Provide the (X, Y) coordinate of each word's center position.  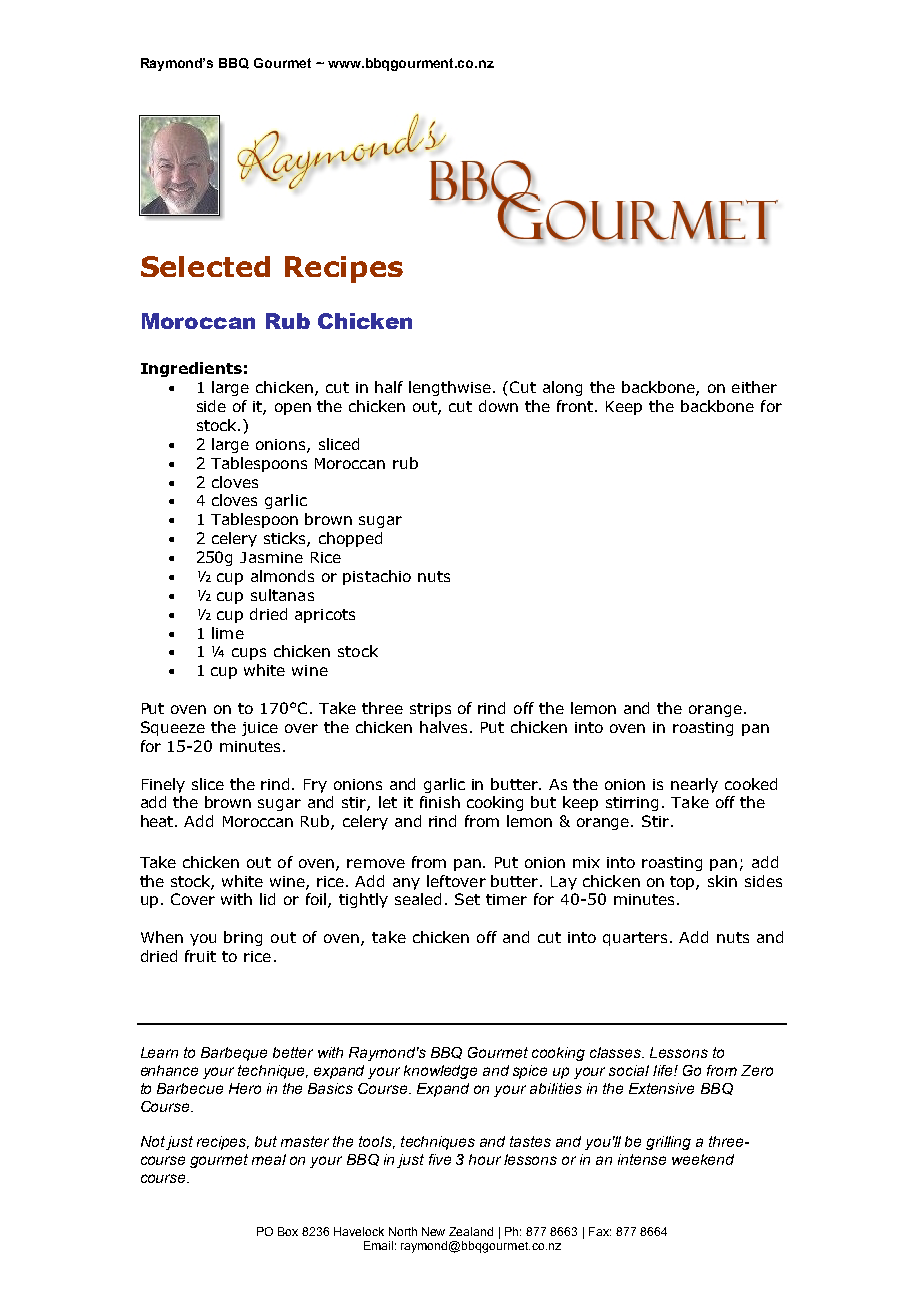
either (754, 387)
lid (267, 899)
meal (269, 1159)
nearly (694, 785)
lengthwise (451, 388)
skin (722, 881)
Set (467, 899)
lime (228, 633)
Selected (205, 266)
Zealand (471, 1231)
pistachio (377, 577)
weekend (703, 1159)
